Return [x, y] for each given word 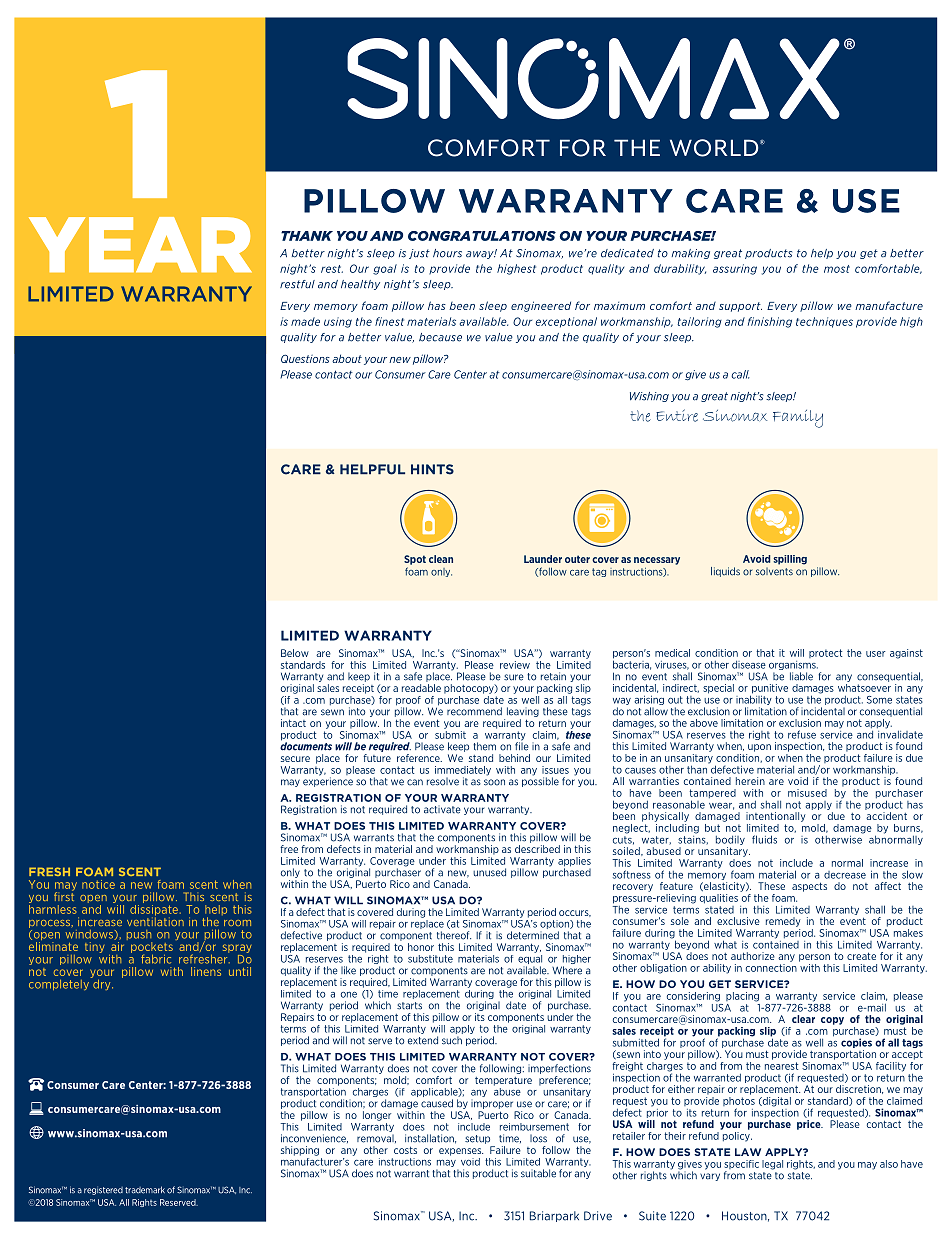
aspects [809, 887]
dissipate [154, 910]
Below [295, 653]
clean [441, 559]
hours [447, 253]
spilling [790, 560]
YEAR [140, 244]
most [837, 269]
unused [489, 872]
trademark [145, 1190]
